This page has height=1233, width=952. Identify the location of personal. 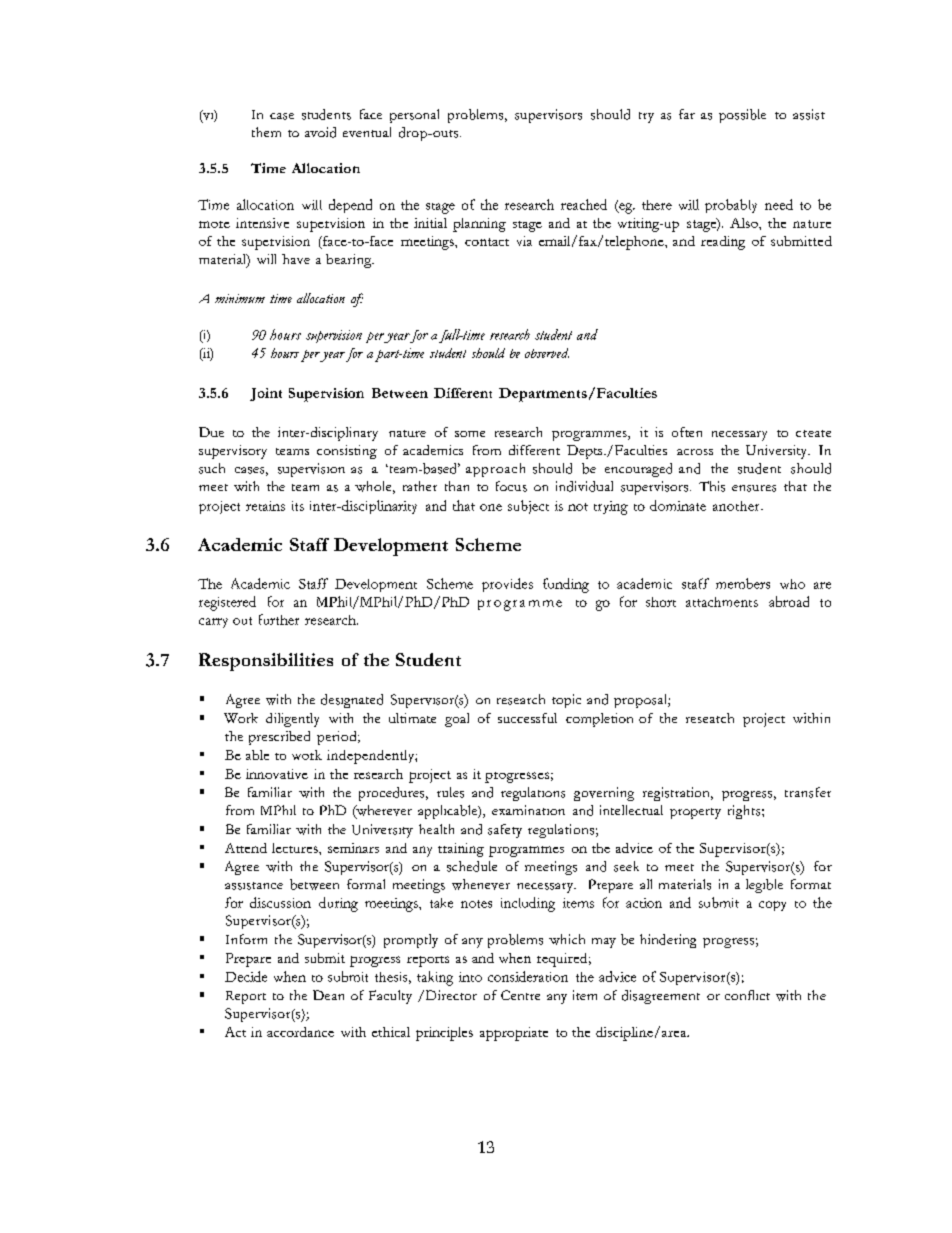
(414, 116).
